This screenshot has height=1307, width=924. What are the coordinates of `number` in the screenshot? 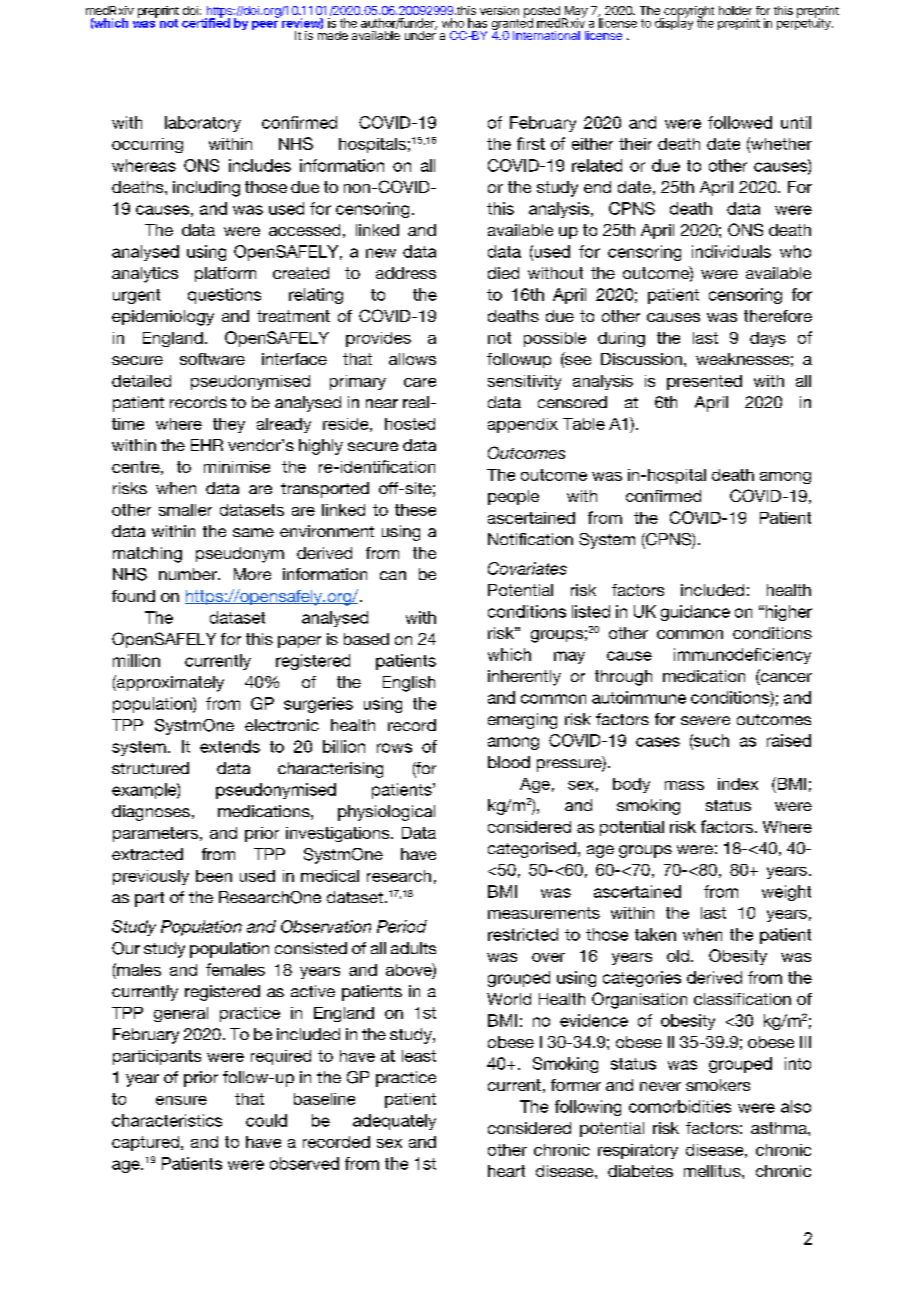 It's located at (189, 574).
